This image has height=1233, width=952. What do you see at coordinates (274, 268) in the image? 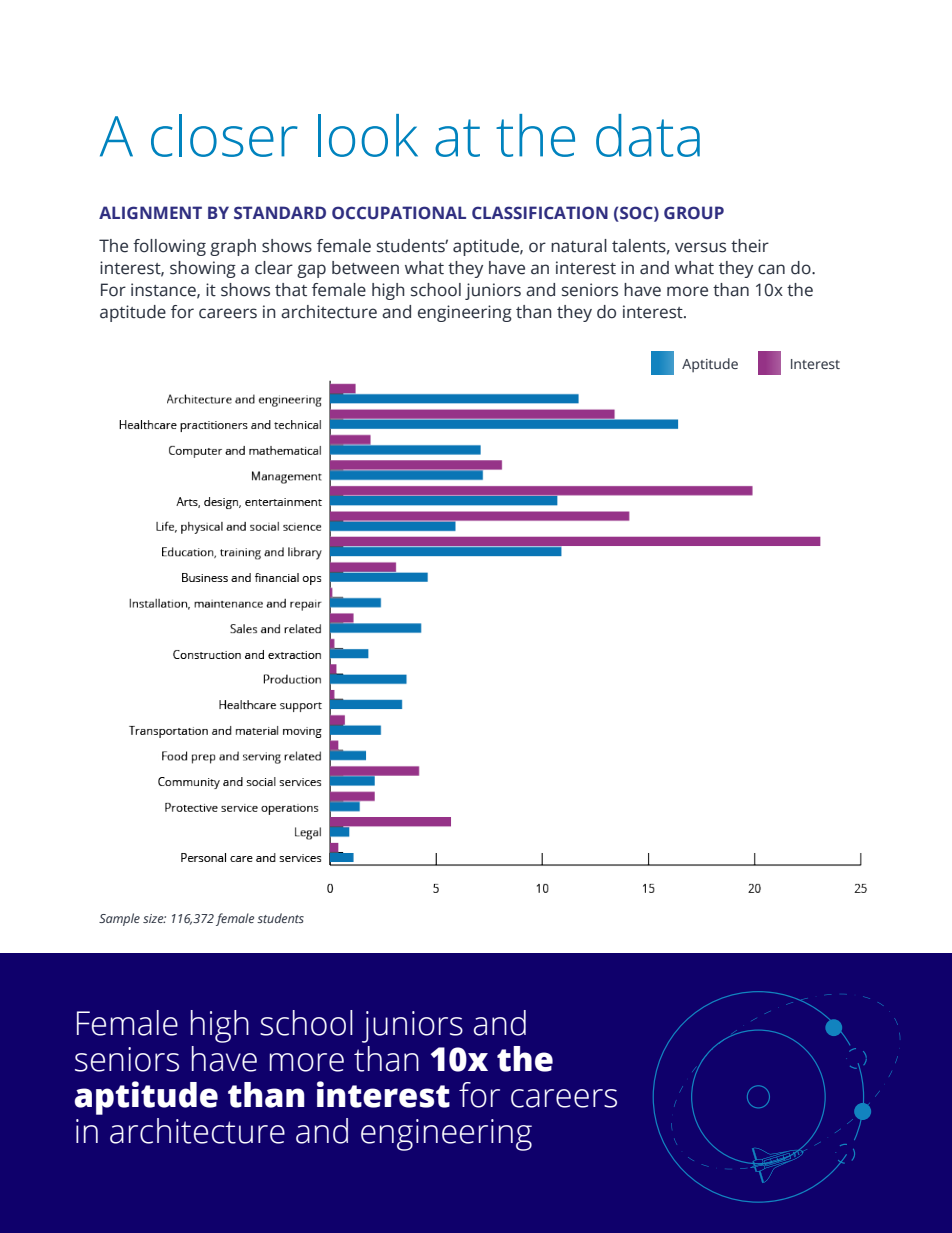
I see `clear` at bounding box center [274, 268].
